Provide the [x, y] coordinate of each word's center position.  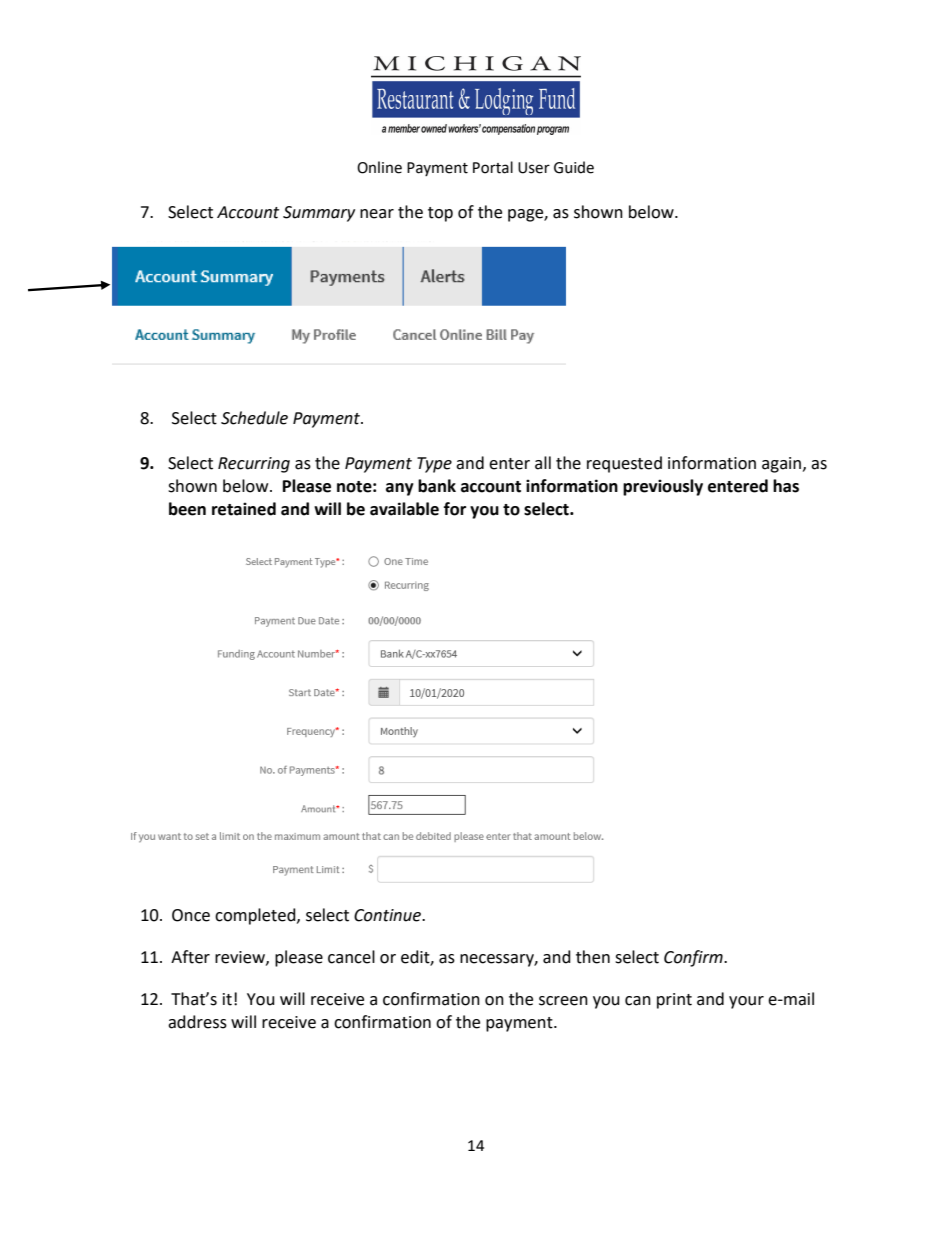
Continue [388, 915]
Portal [493, 167]
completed [256, 916]
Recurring [254, 465]
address [197, 1022]
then [593, 957]
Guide [574, 167]
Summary [319, 214]
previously [663, 487]
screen [563, 1001]
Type [434, 465]
